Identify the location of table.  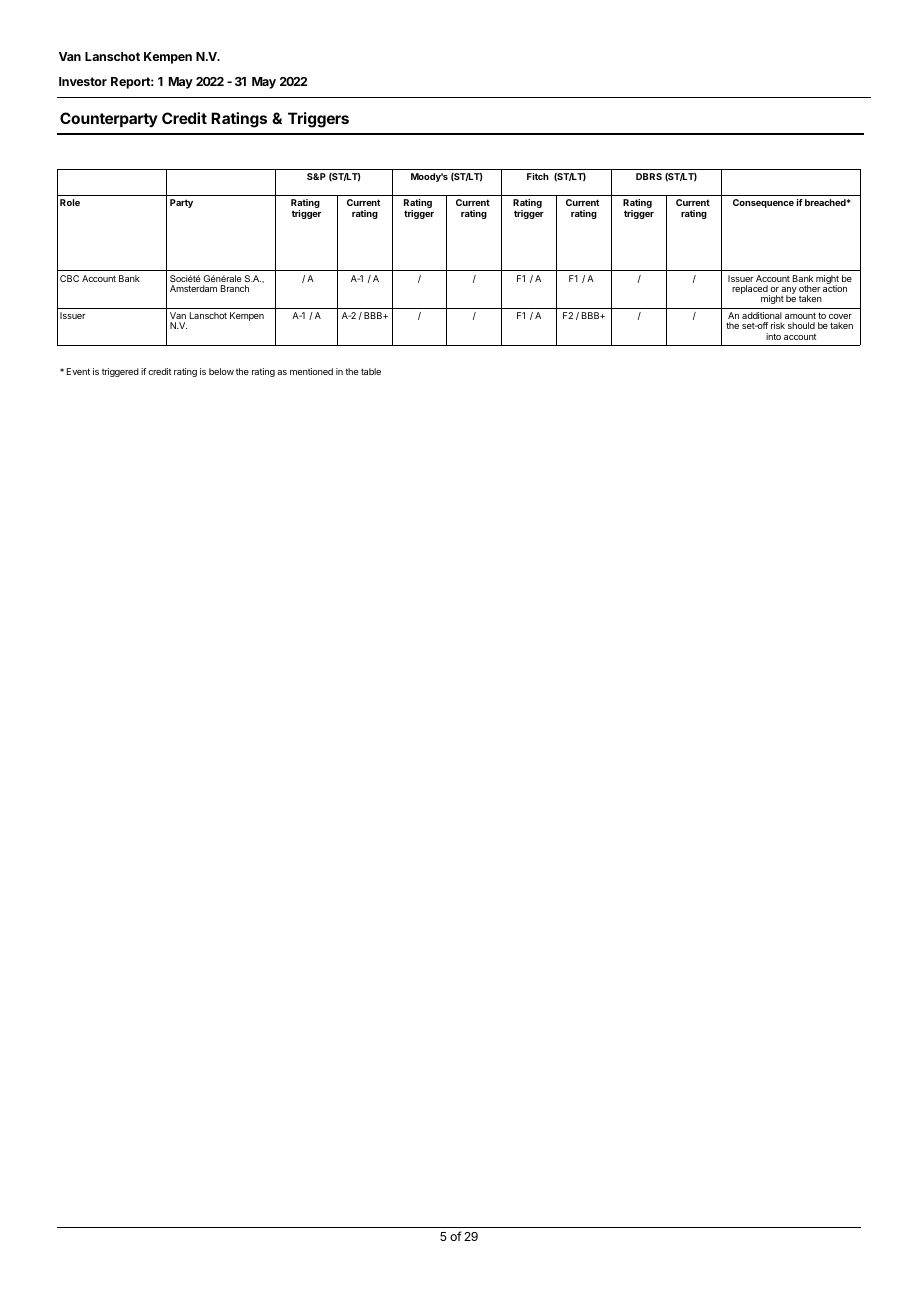
(371, 371).
